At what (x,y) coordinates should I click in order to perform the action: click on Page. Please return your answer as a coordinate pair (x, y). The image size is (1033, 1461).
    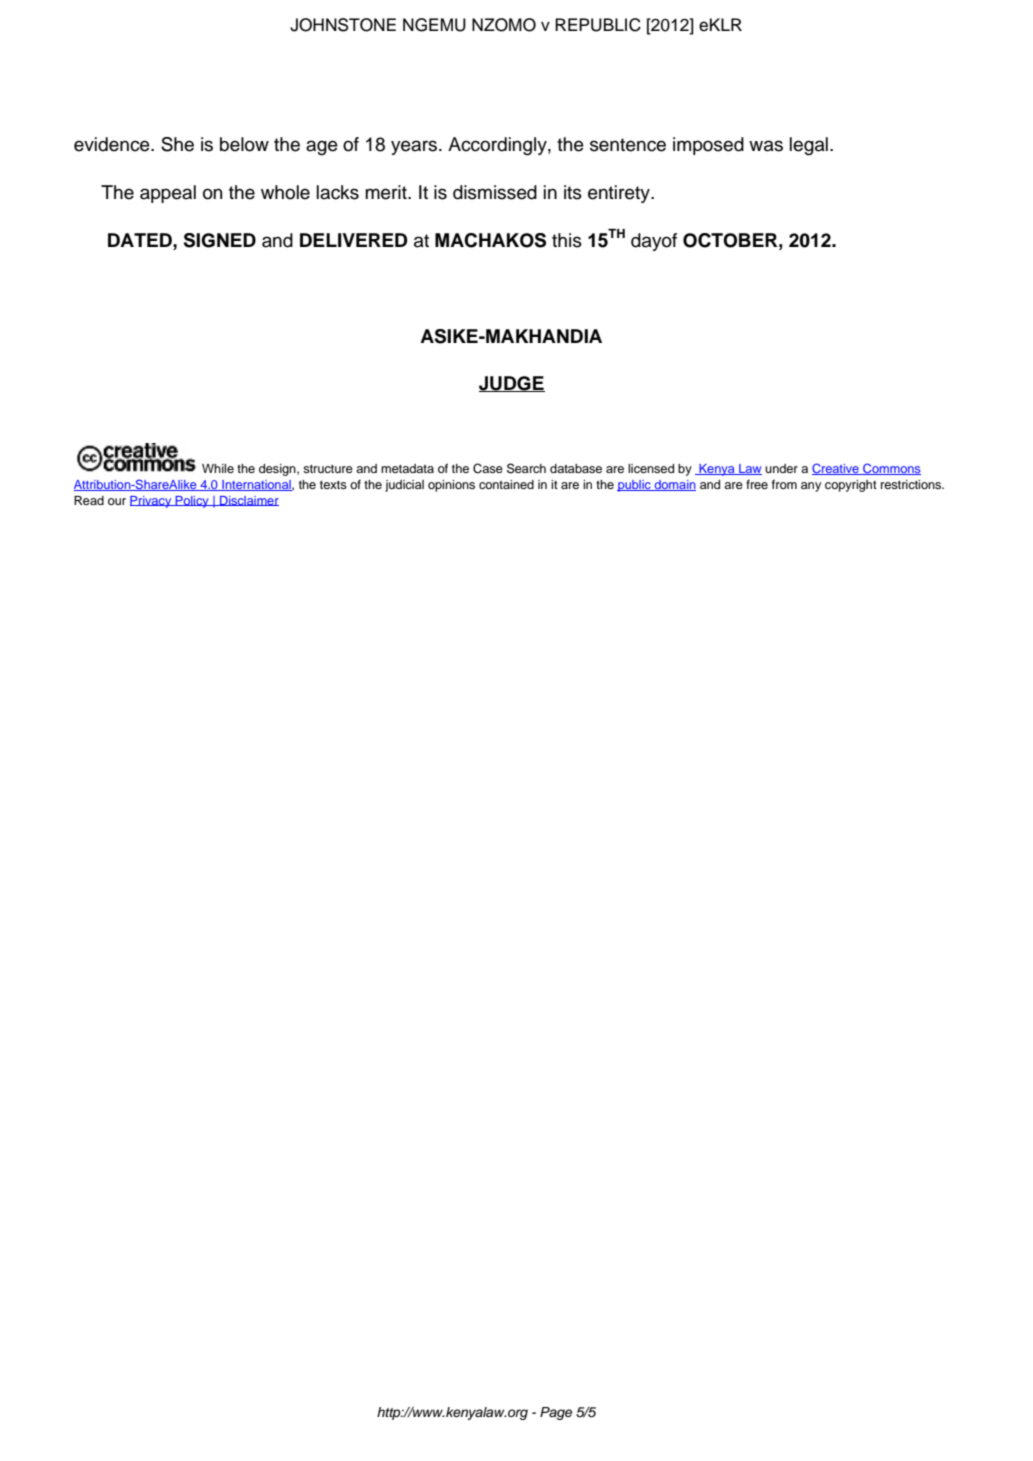
    Looking at the image, I should click on (556, 1413).
